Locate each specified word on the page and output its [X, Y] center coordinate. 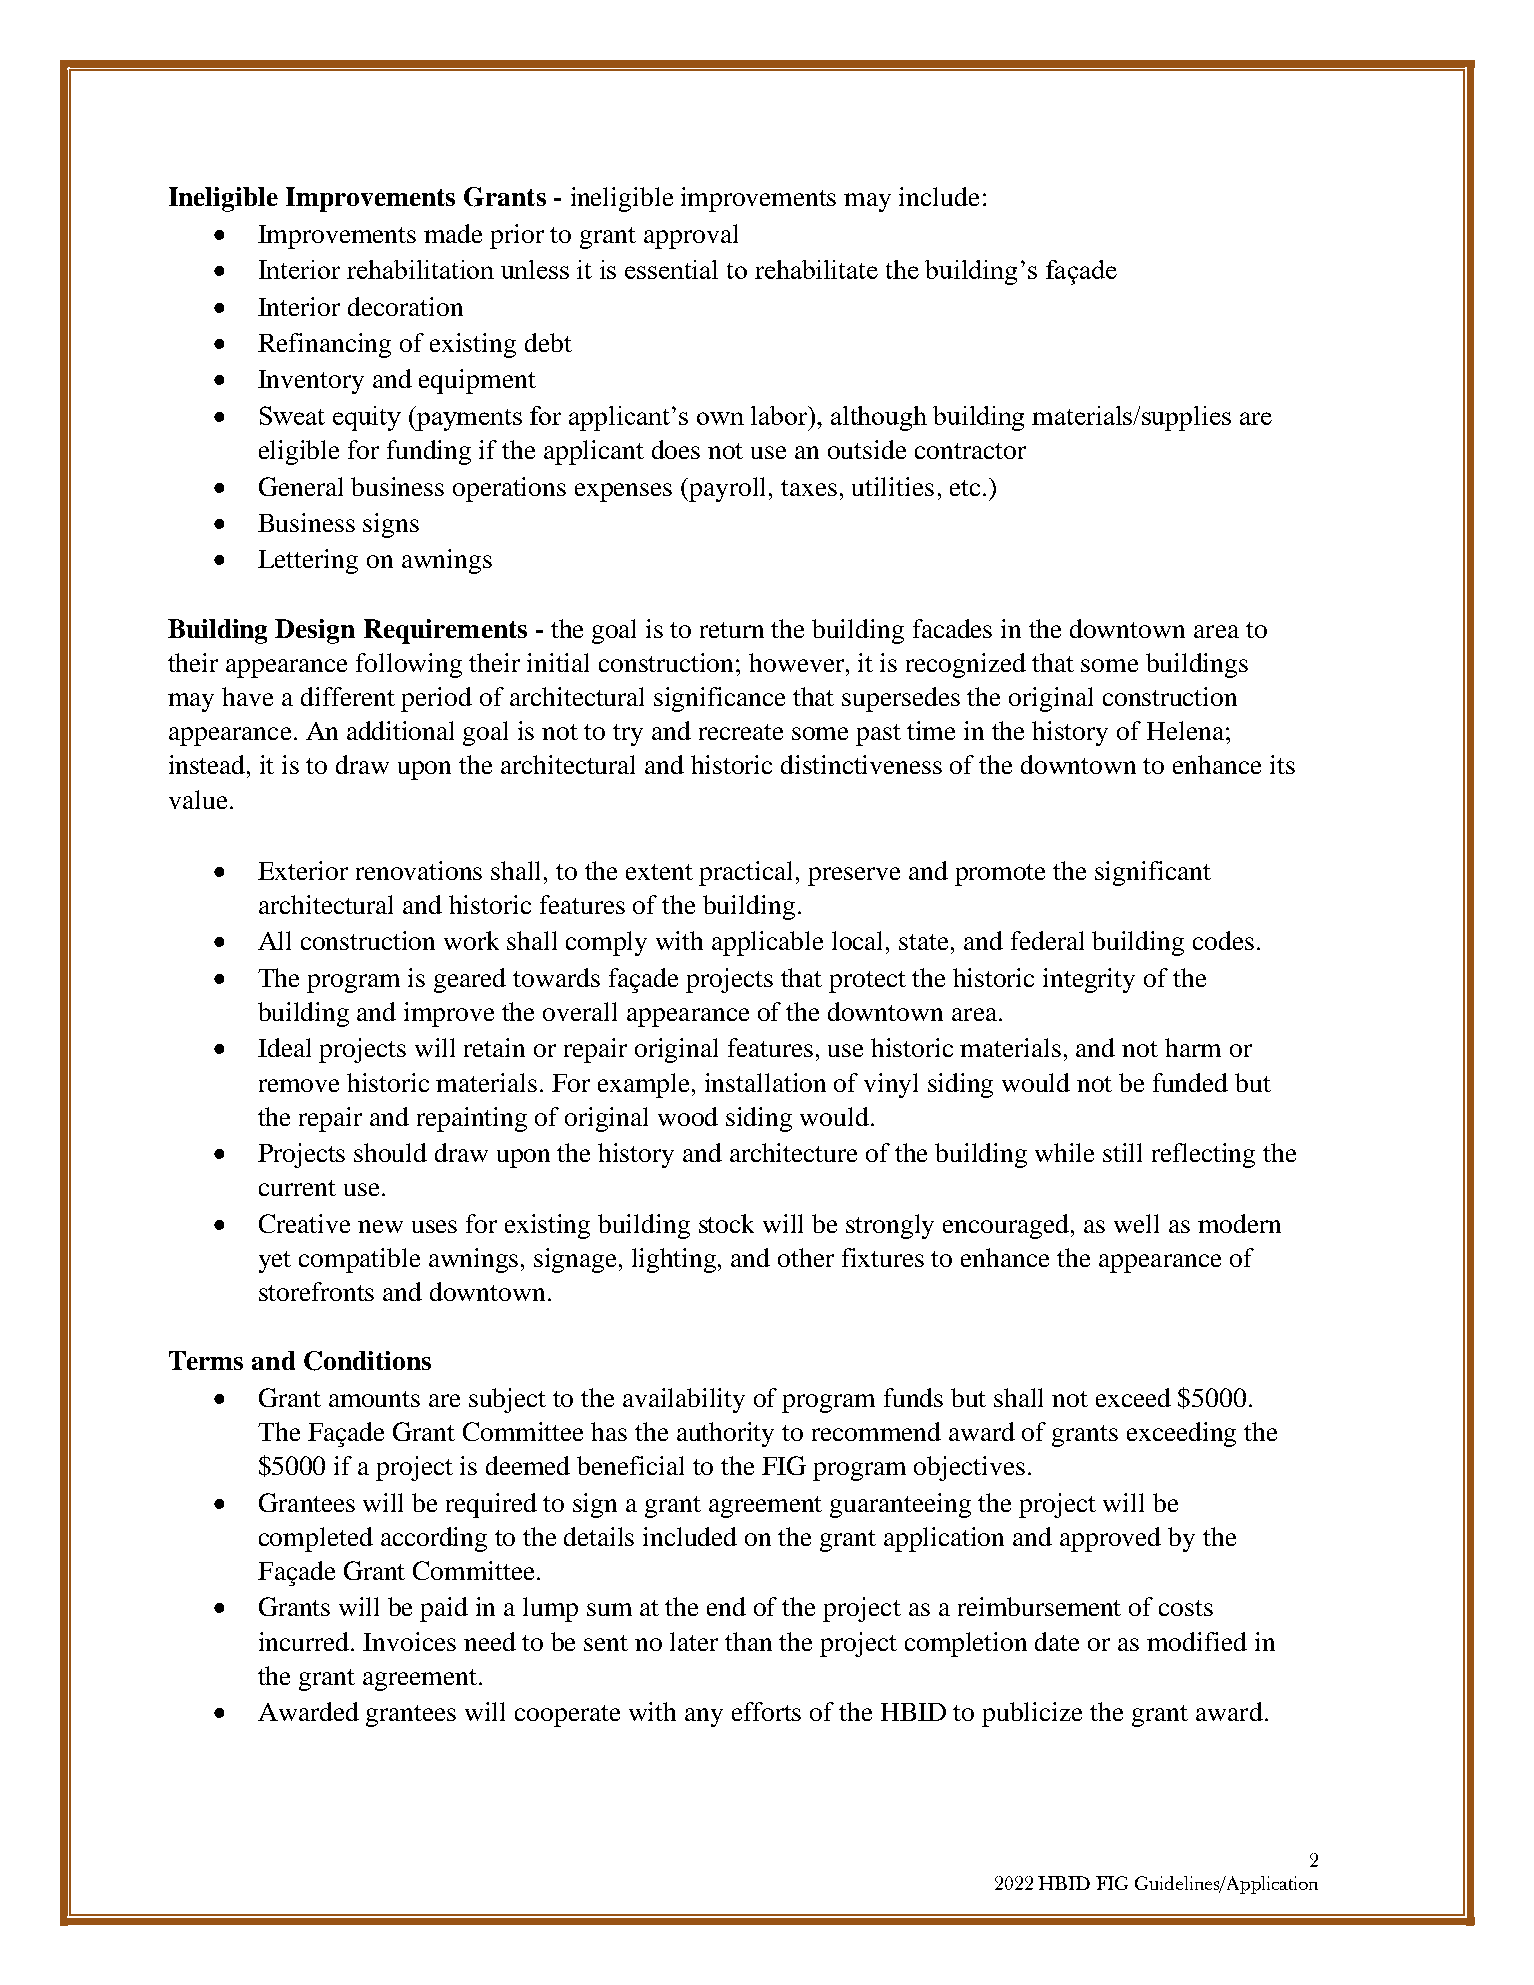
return [732, 630]
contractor [970, 451]
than [748, 1641]
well [1136, 1223]
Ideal [284, 1047]
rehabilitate [816, 269]
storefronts [316, 1291]
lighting [675, 1260]
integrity [1089, 980]
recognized [966, 665]
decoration [405, 306]
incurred [305, 1641]
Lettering [308, 561]
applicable [767, 943]
